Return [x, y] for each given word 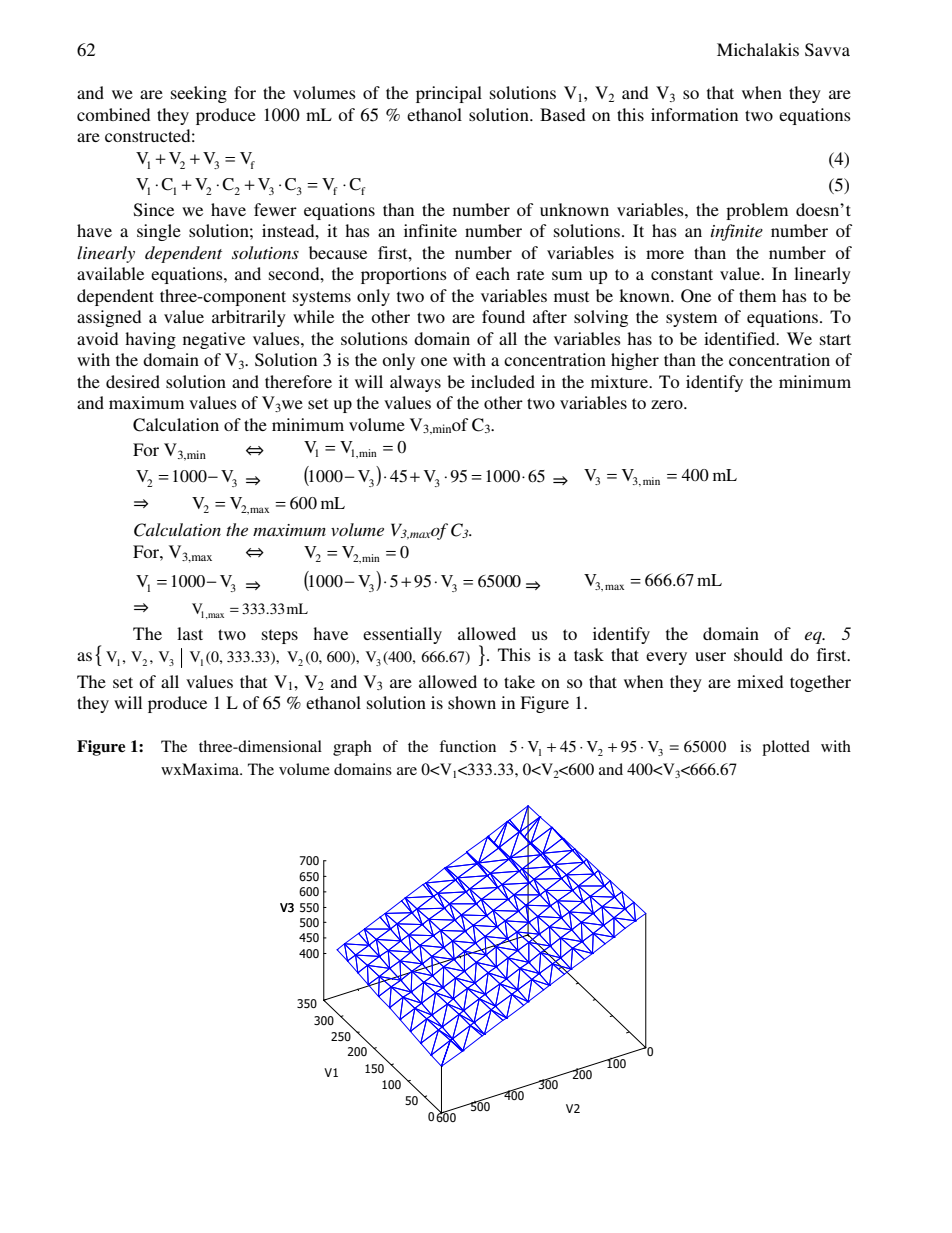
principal [449, 94]
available [110, 273]
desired [133, 381]
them [757, 295]
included [503, 381]
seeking [199, 94]
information [694, 114]
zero [668, 404]
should [758, 654]
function [467, 746]
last [190, 633]
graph [352, 748]
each [493, 273]
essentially [402, 635]
